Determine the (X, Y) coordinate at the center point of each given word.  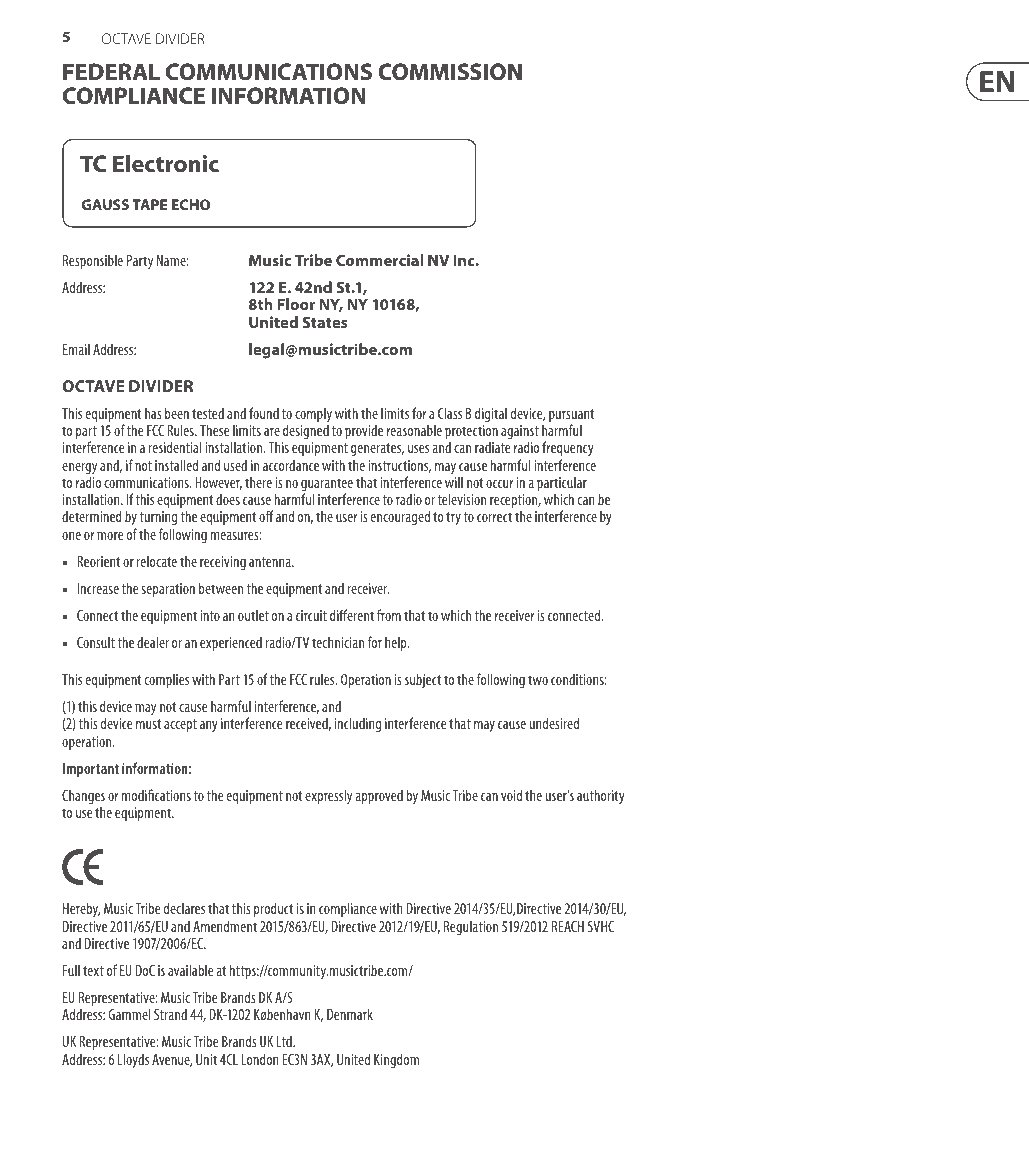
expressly (328, 796)
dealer (153, 642)
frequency (568, 450)
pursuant (571, 417)
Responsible (93, 261)
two (538, 680)
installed (176, 465)
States (325, 322)
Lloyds (133, 1060)
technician (338, 642)
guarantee (327, 486)
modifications (156, 795)
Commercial (380, 260)
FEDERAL (111, 71)
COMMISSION (450, 72)
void (511, 795)
